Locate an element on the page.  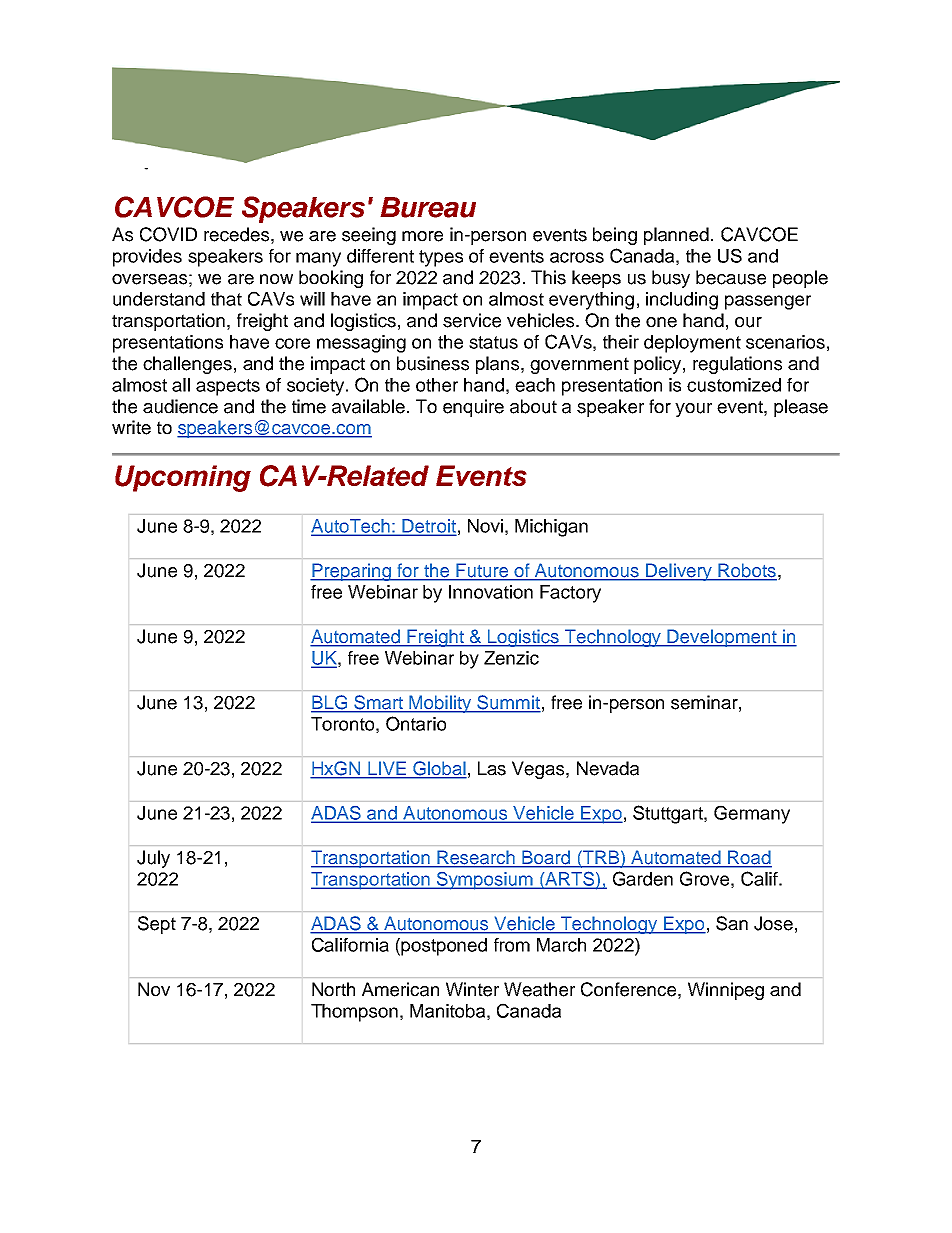
more is located at coordinates (422, 236).
